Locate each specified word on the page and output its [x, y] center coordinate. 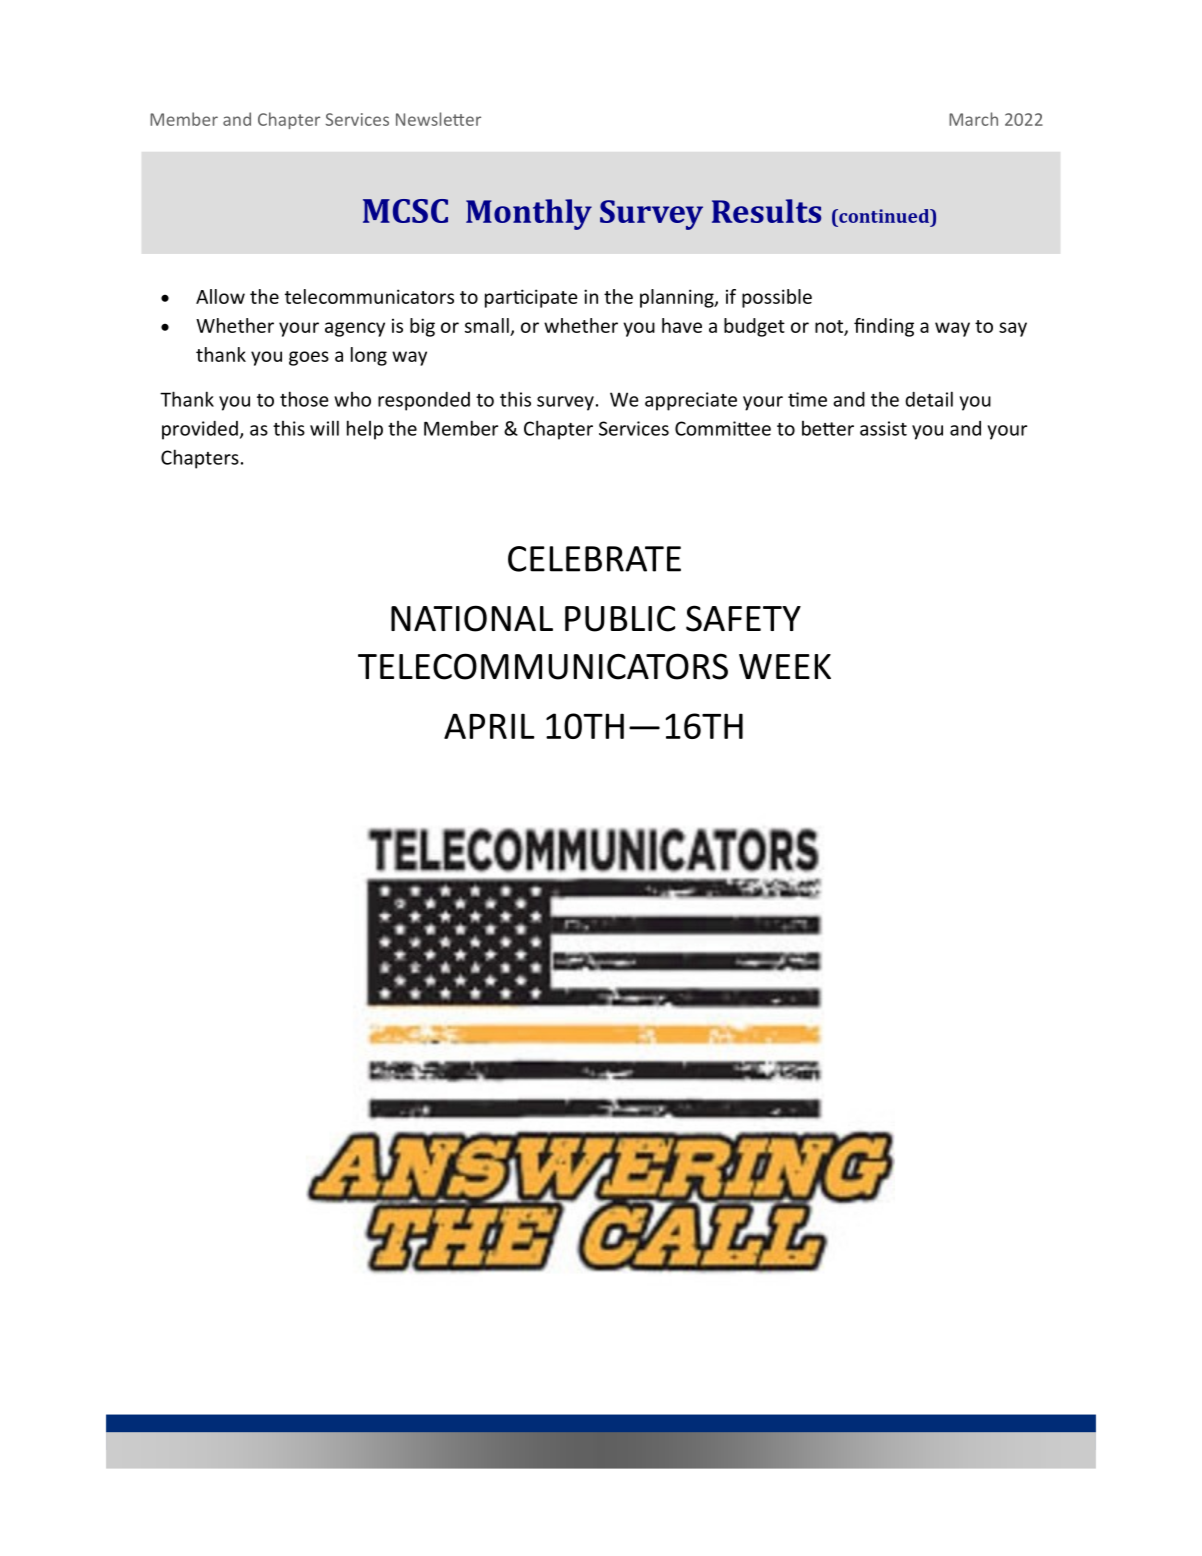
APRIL [489, 726]
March [973, 119]
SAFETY [743, 618]
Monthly [529, 214]
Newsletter [438, 119]
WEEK [785, 666]
